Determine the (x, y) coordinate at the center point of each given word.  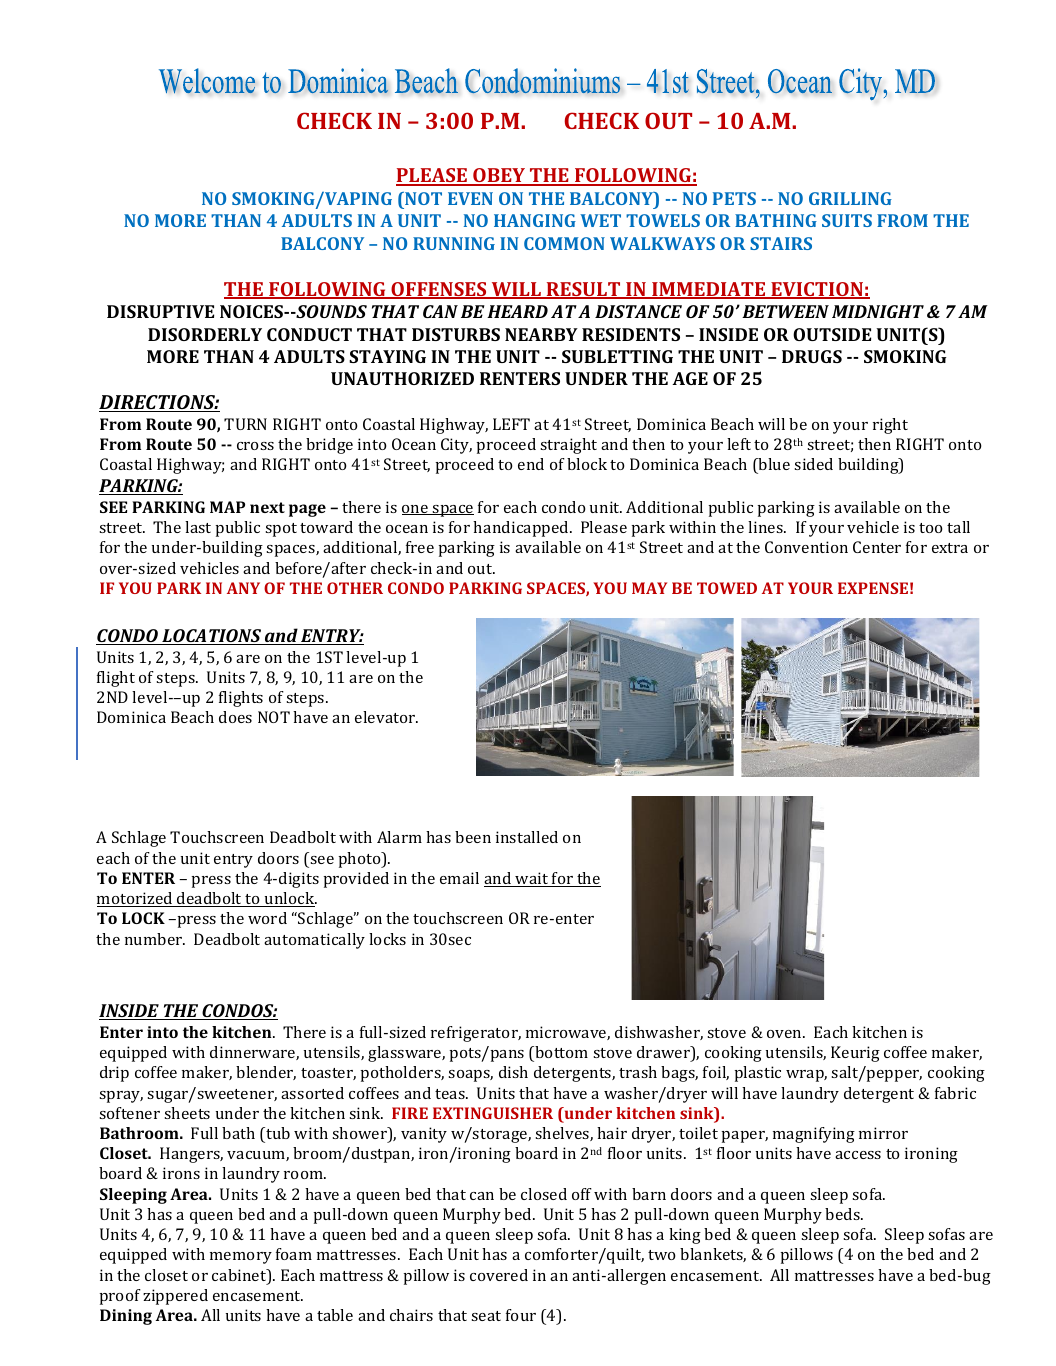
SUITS (847, 220)
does (235, 717)
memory (241, 1258)
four (521, 1315)
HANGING (535, 220)
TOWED (727, 588)
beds (843, 1214)
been (473, 837)
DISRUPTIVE (160, 311)
